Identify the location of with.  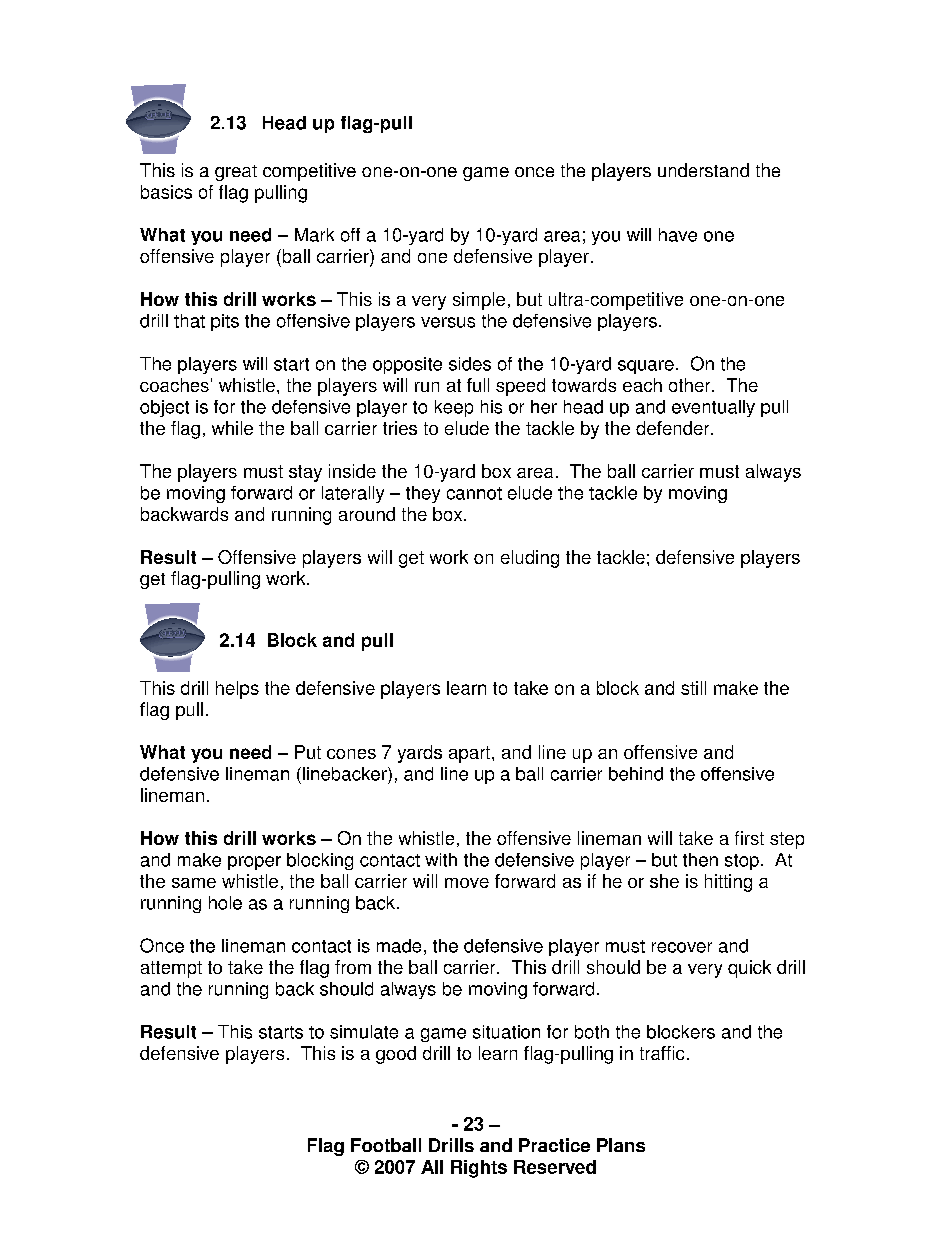
(441, 860).
